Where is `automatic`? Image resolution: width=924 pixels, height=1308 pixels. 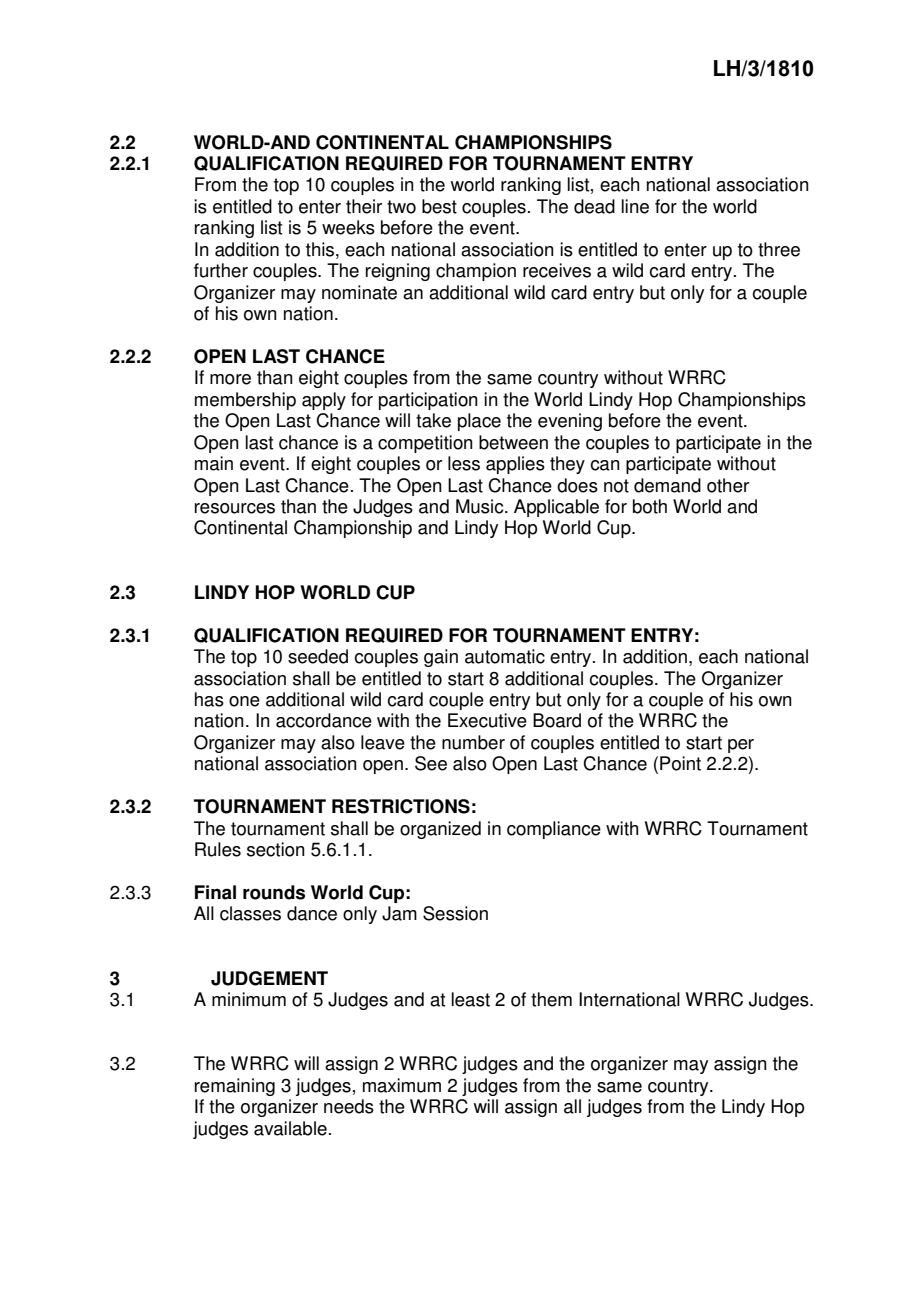 automatic is located at coordinates (505, 656).
